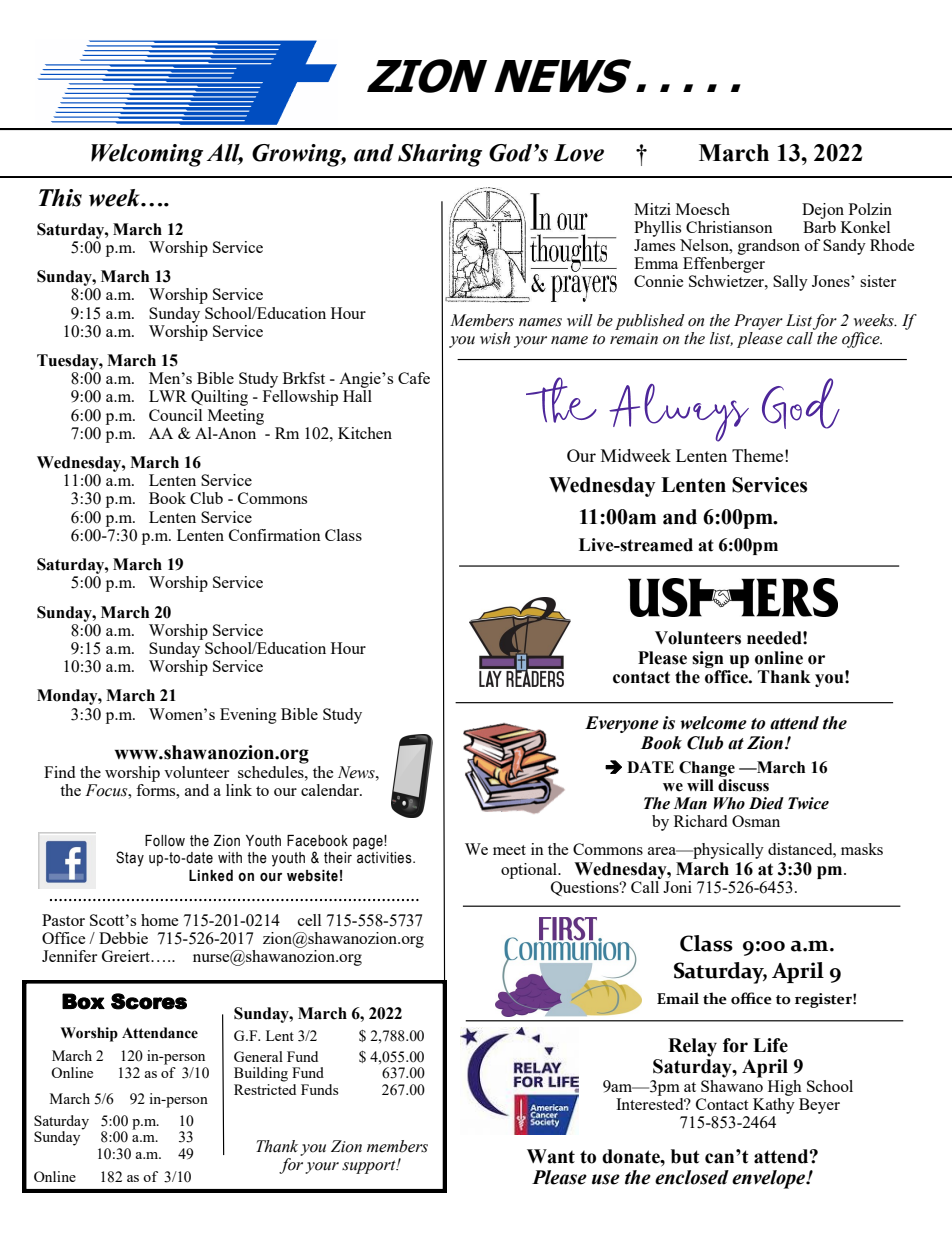 This screenshot has width=952, height=1233. What do you see at coordinates (708, 659) in the screenshot?
I see `sign` at bounding box center [708, 659].
